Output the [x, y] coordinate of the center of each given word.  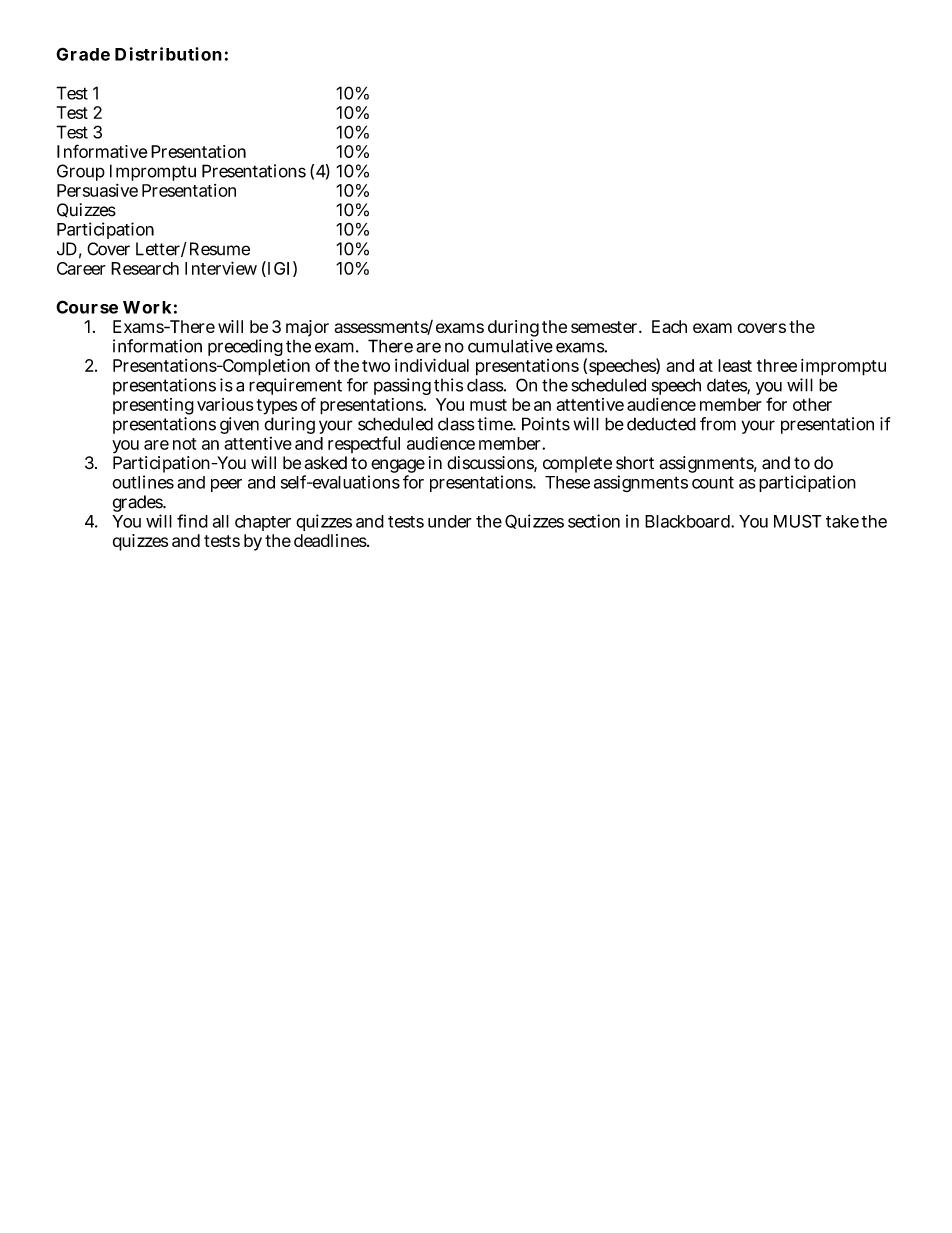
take [842, 521]
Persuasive [97, 190]
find [192, 521]
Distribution [168, 54]
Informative [102, 151]
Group [81, 172]
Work [147, 307]
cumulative [510, 346]
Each [669, 326]
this [448, 385]
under [450, 521]
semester [606, 327]
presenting [153, 408]
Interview [221, 268]
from [718, 424]
